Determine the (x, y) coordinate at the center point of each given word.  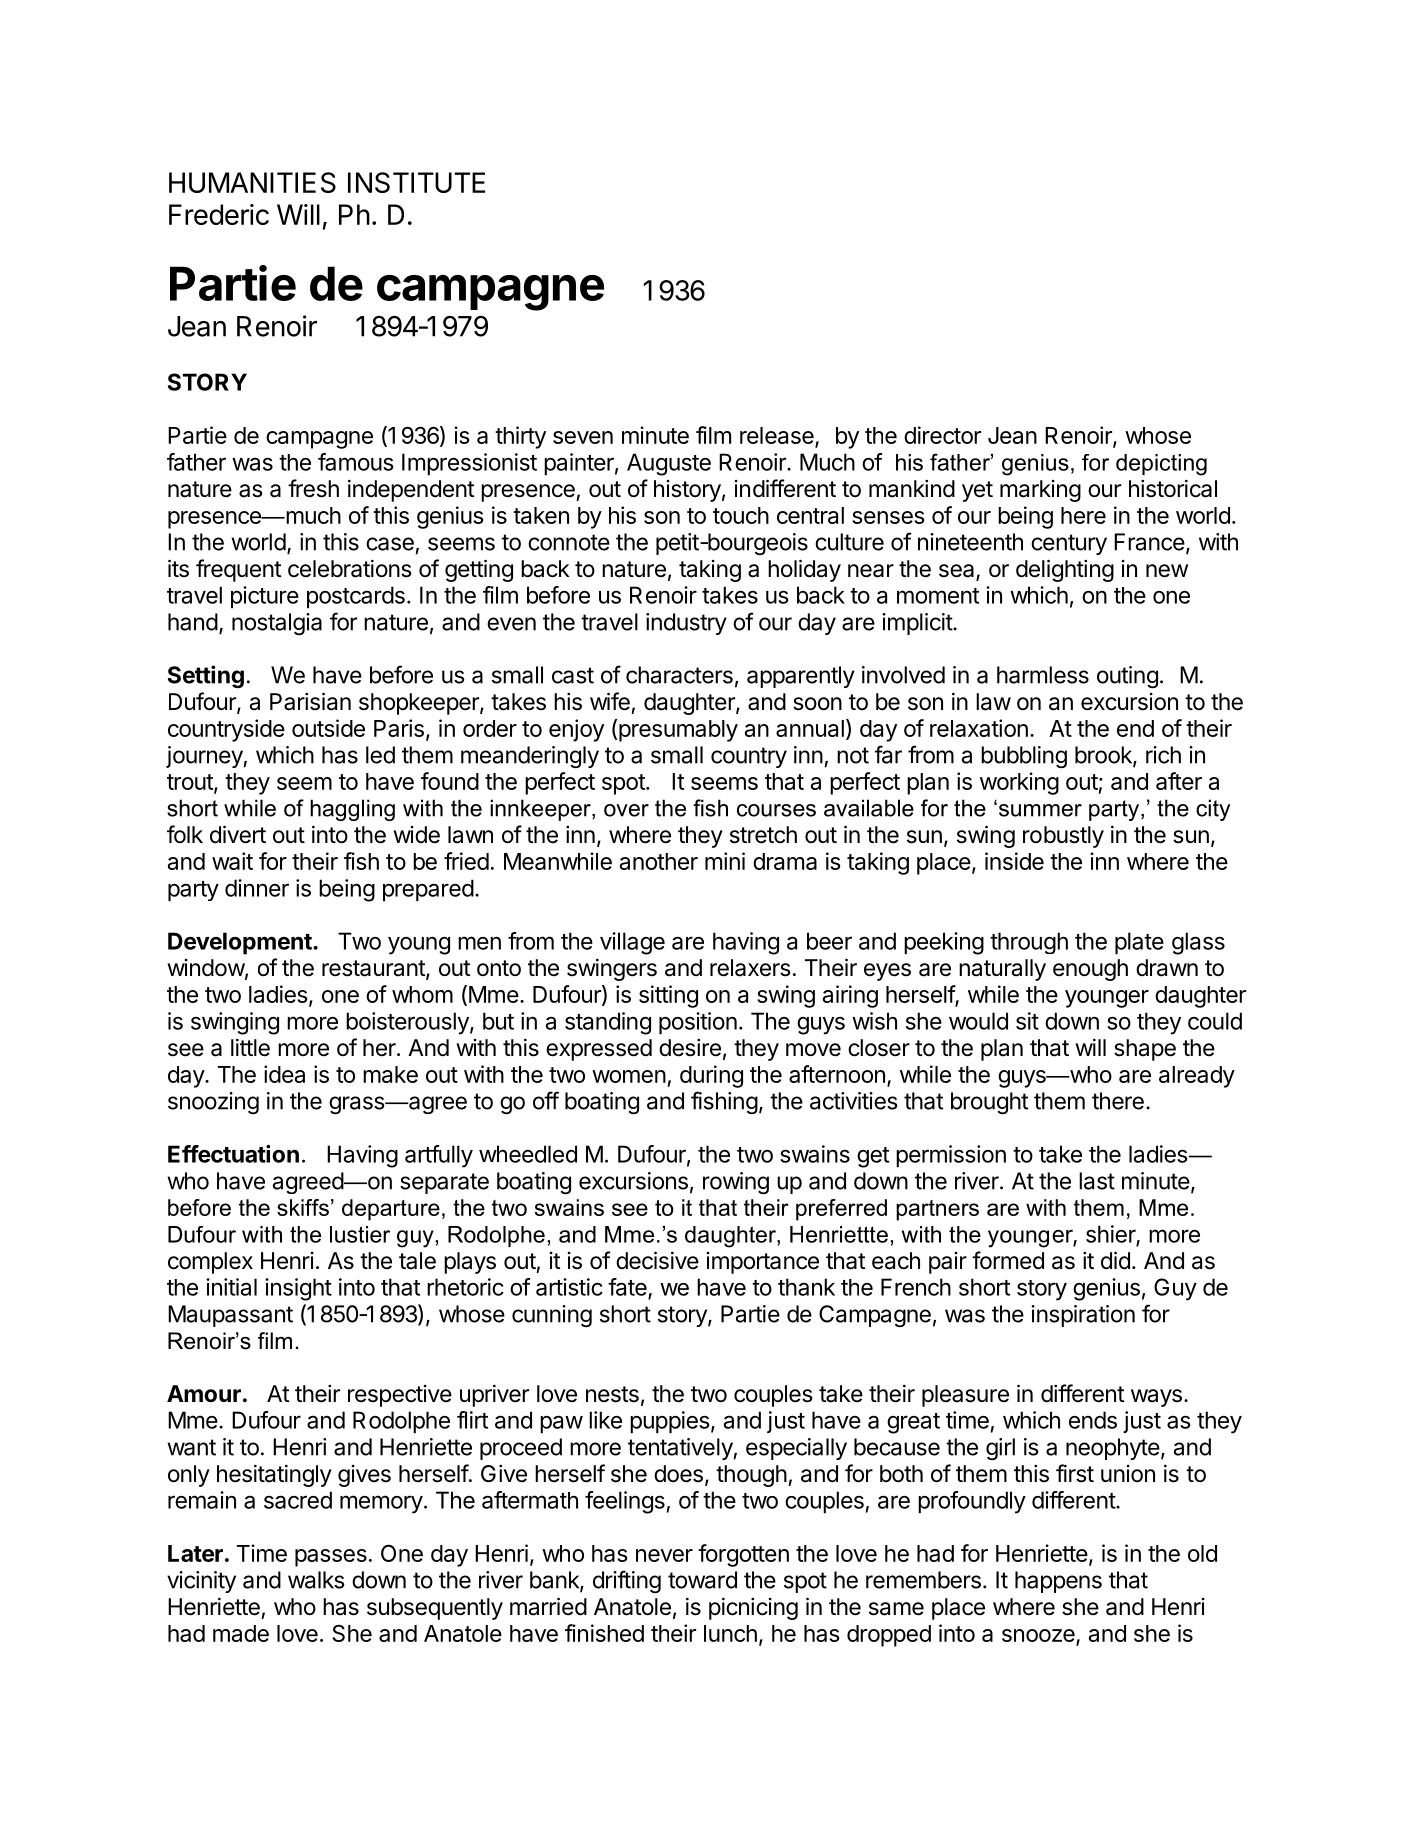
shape (1145, 1050)
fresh (313, 488)
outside (328, 728)
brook (1104, 756)
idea (284, 1074)
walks (316, 1580)
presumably (678, 731)
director (942, 435)
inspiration (1083, 1316)
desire (690, 1048)
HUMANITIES (252, 182)
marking (1040, 491)
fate (628, 1288)
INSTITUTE (416, 182)
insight (298, 1289)
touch (741, 515)
